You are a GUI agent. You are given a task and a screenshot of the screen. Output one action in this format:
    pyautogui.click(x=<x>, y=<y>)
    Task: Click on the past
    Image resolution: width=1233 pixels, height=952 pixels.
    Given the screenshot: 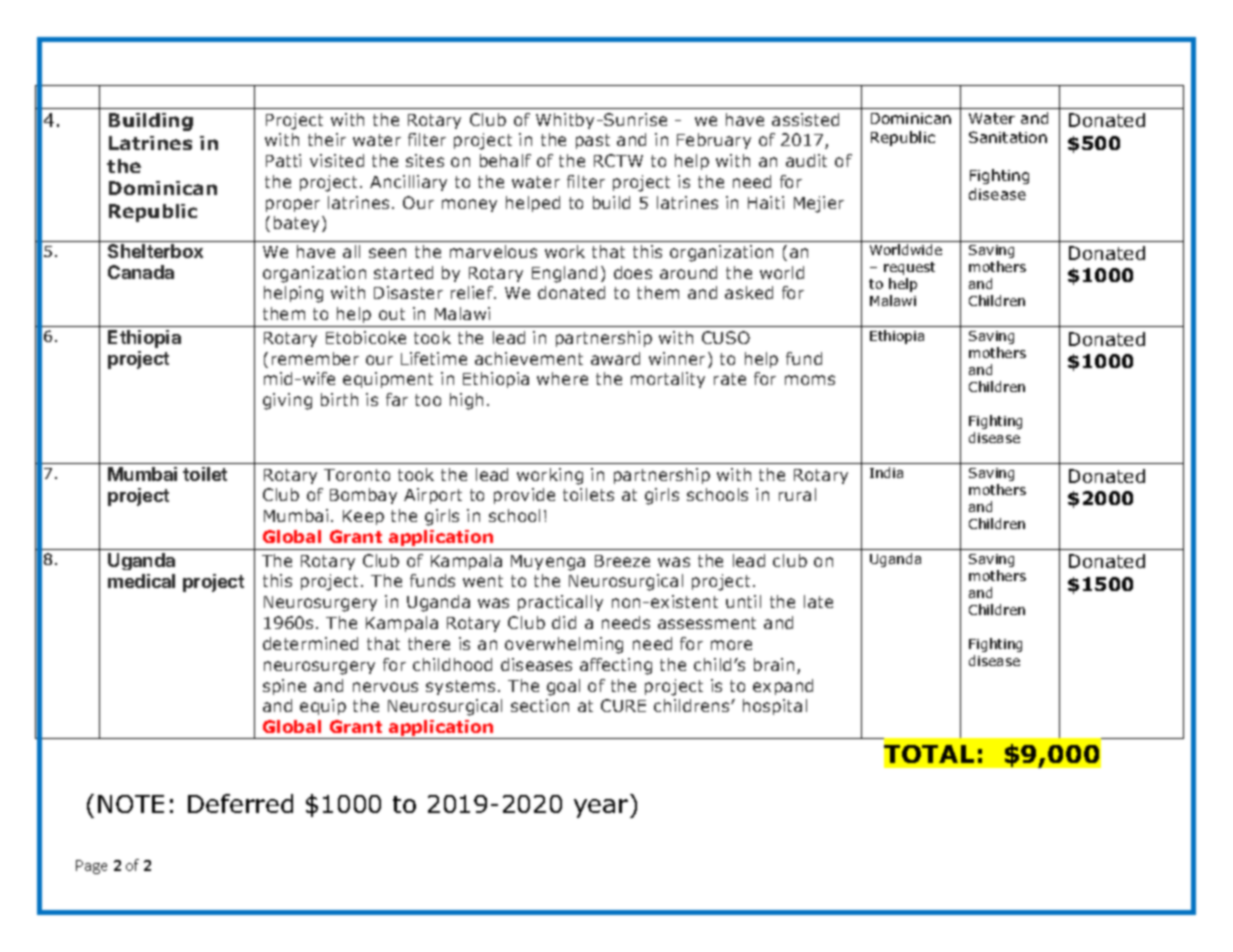 What is the action you would take?
    pyautogui.click(x=593, y=141)
